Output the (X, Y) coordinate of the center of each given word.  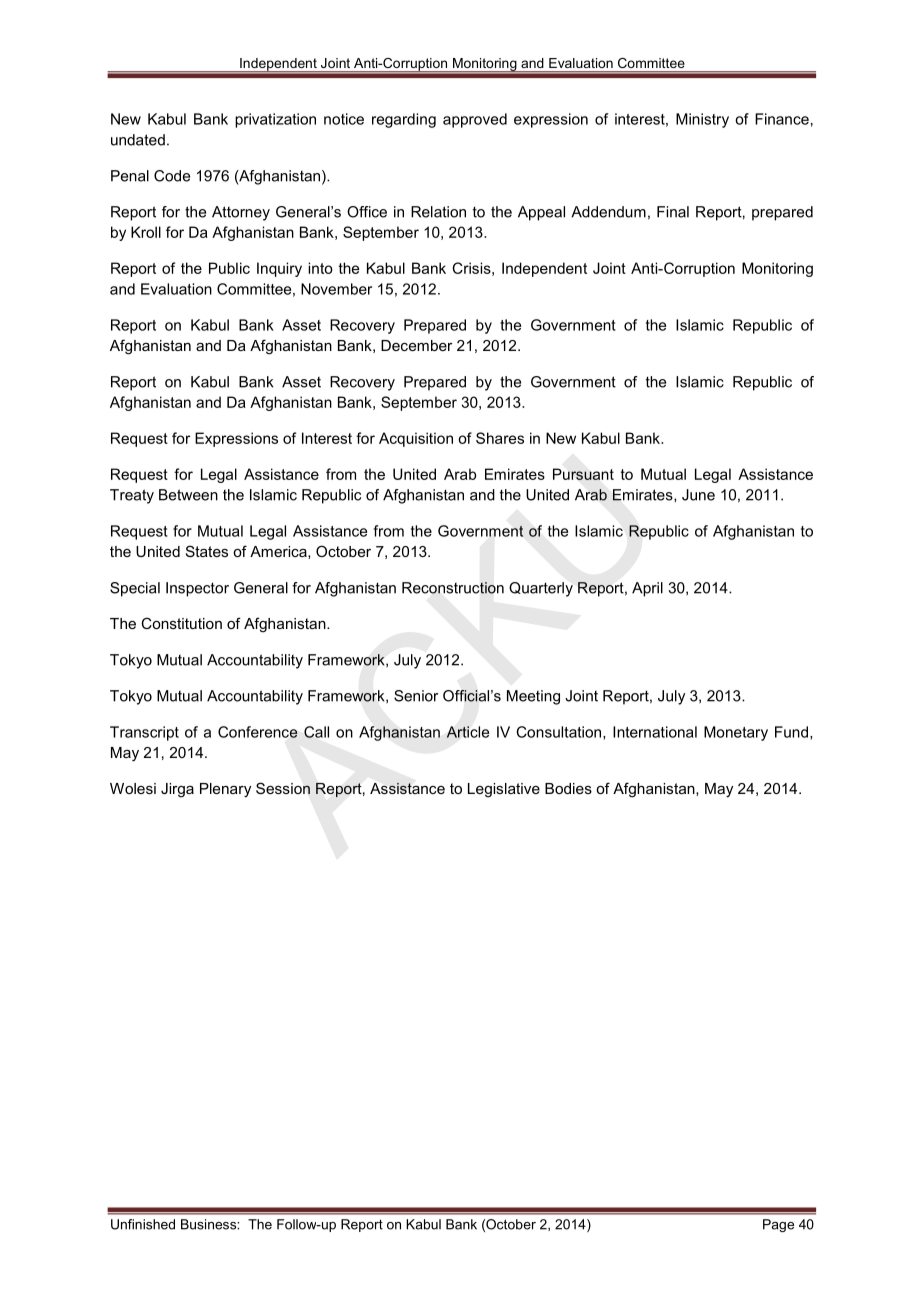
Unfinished (143, 1224)
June (698, 495)
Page (778, 1225)
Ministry (702, 120)
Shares (500, 438)
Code (172, 176)
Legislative (504, 790)
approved (475, 120)
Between (188, 495)
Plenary (225, 790)
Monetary (736, 733)
